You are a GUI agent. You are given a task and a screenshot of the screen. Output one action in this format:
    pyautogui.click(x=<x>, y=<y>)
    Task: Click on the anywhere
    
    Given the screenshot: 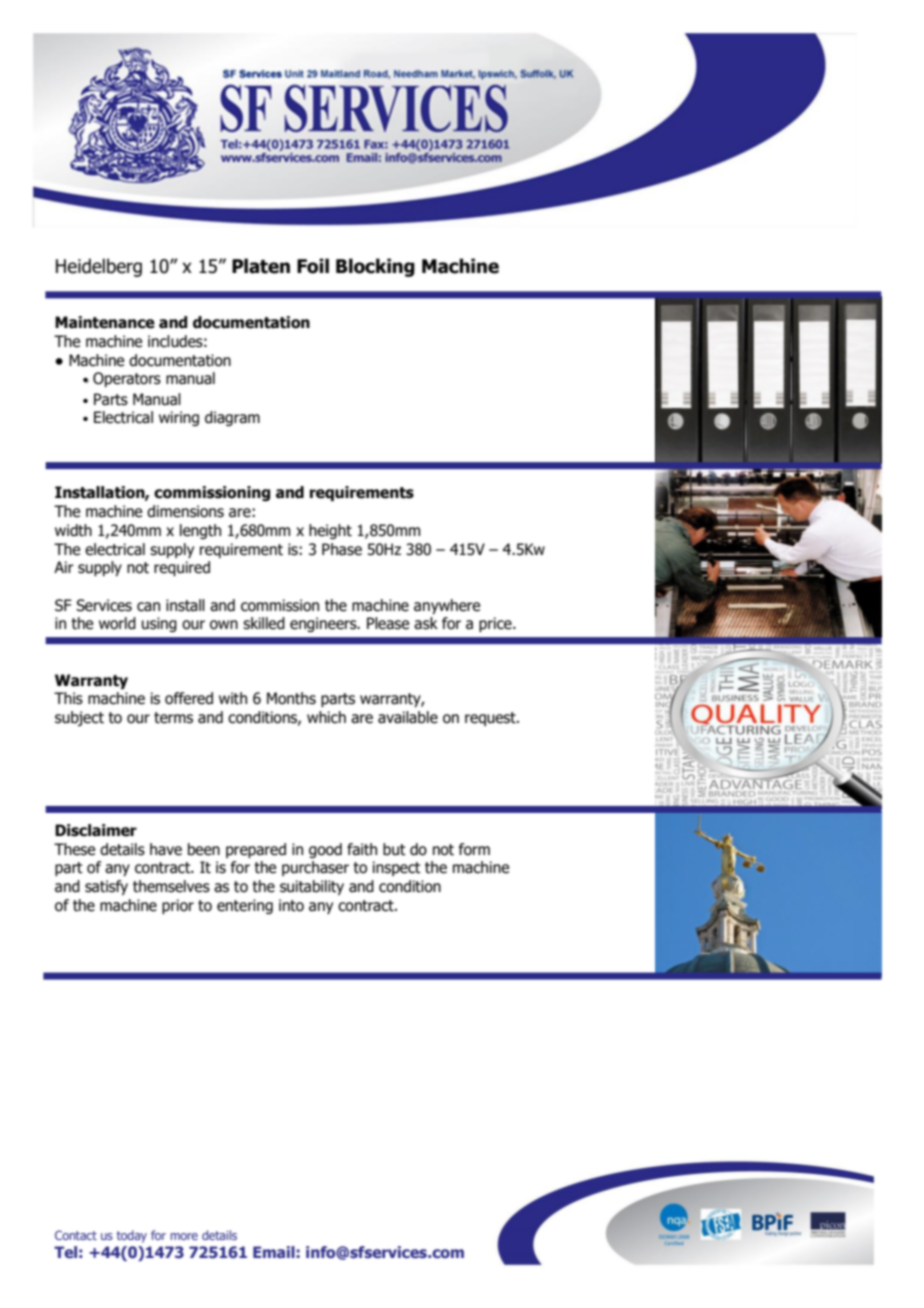 What is the action you would take?
    pyautogui.click(x=447, y=606)
